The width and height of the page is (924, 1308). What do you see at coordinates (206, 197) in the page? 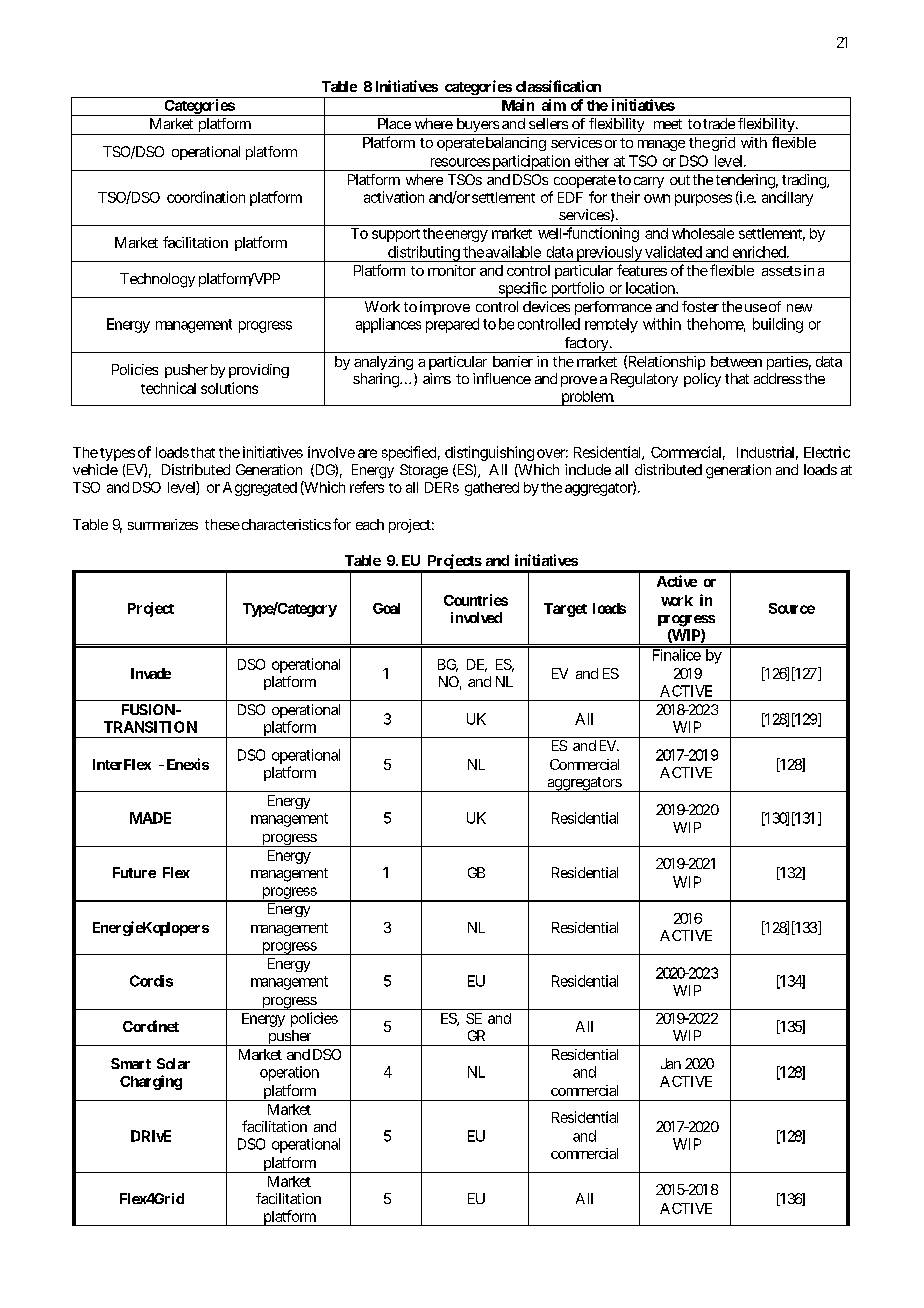
I see `coordination` at bounding box center [206, 197].
